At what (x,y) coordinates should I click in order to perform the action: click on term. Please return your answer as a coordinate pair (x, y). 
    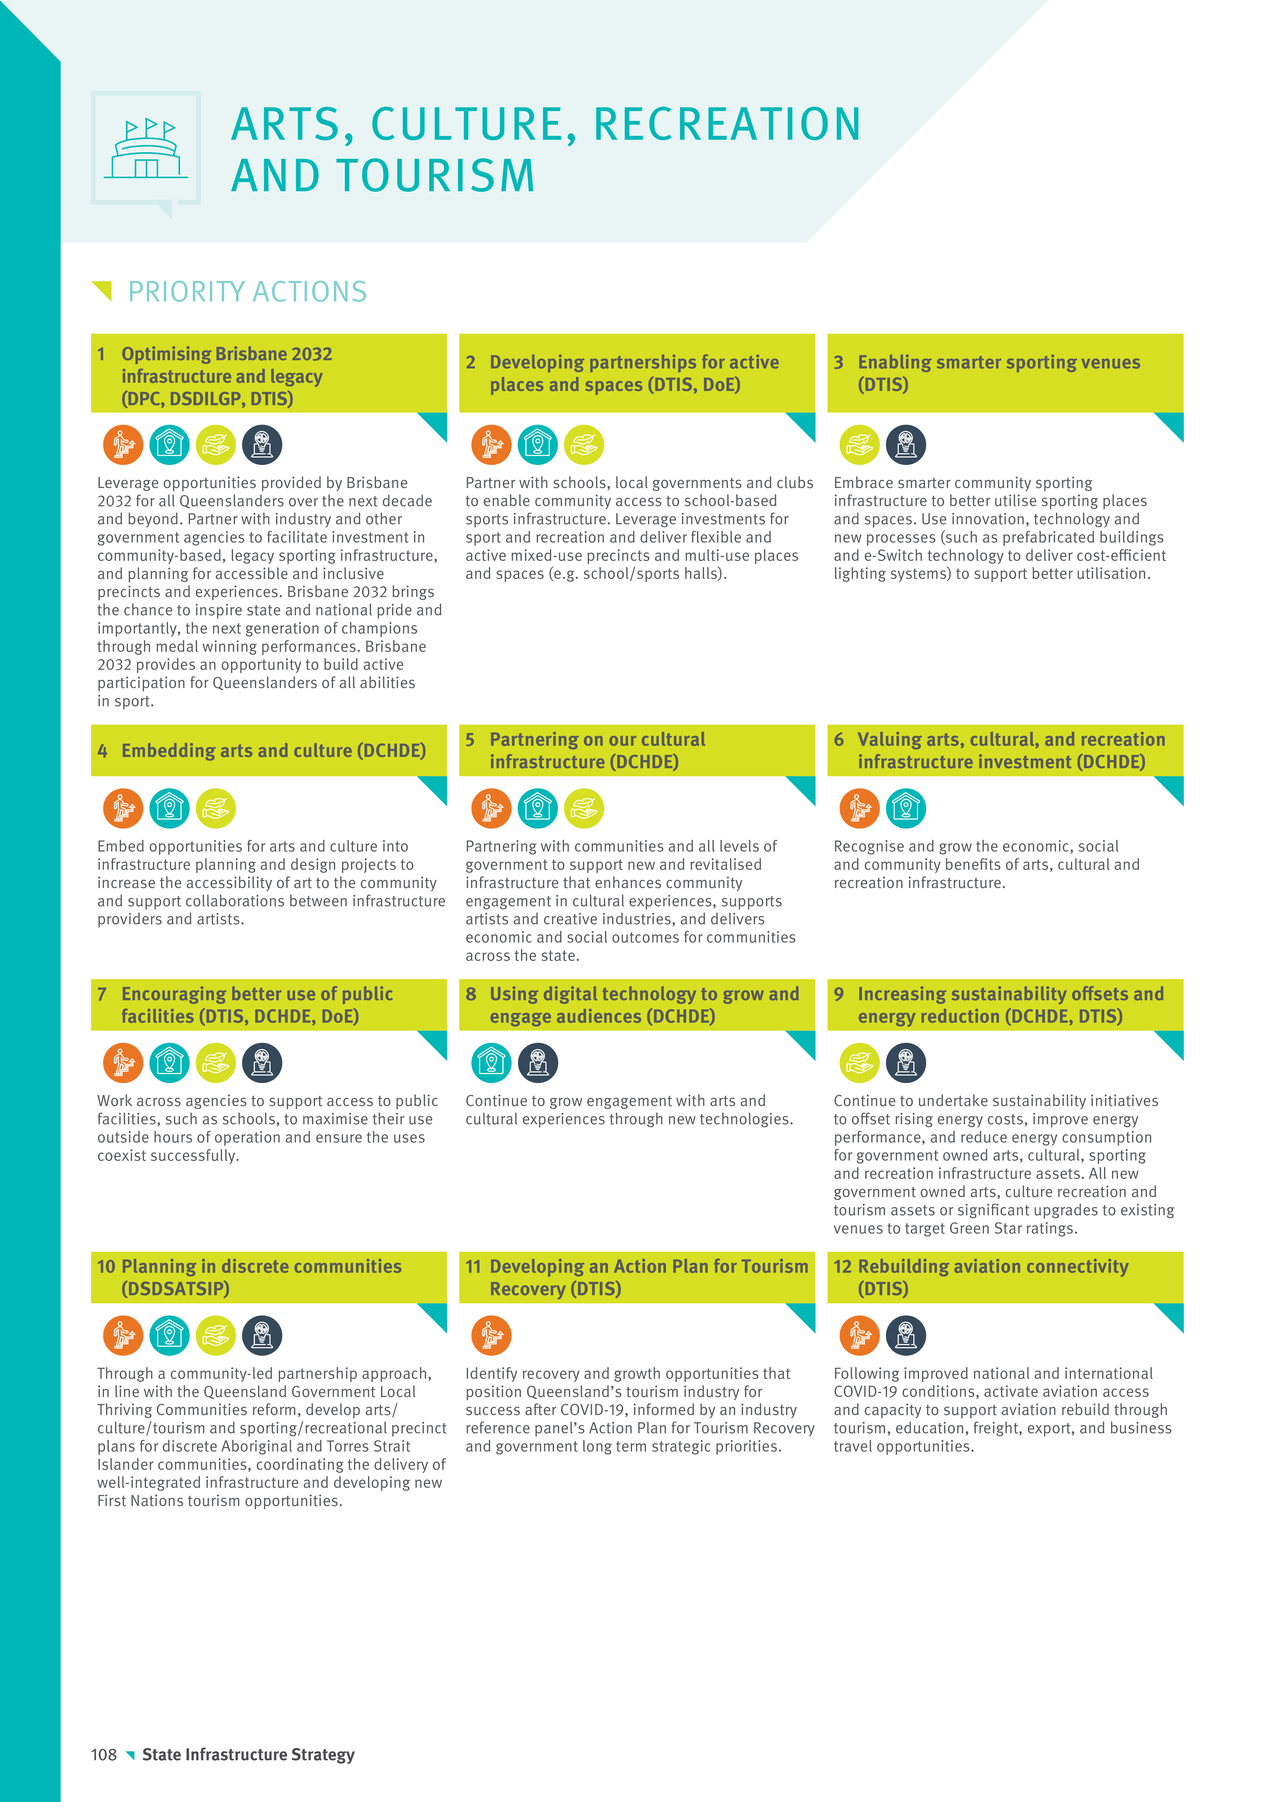
    Looking at the image, I should click on (631, 1446).
